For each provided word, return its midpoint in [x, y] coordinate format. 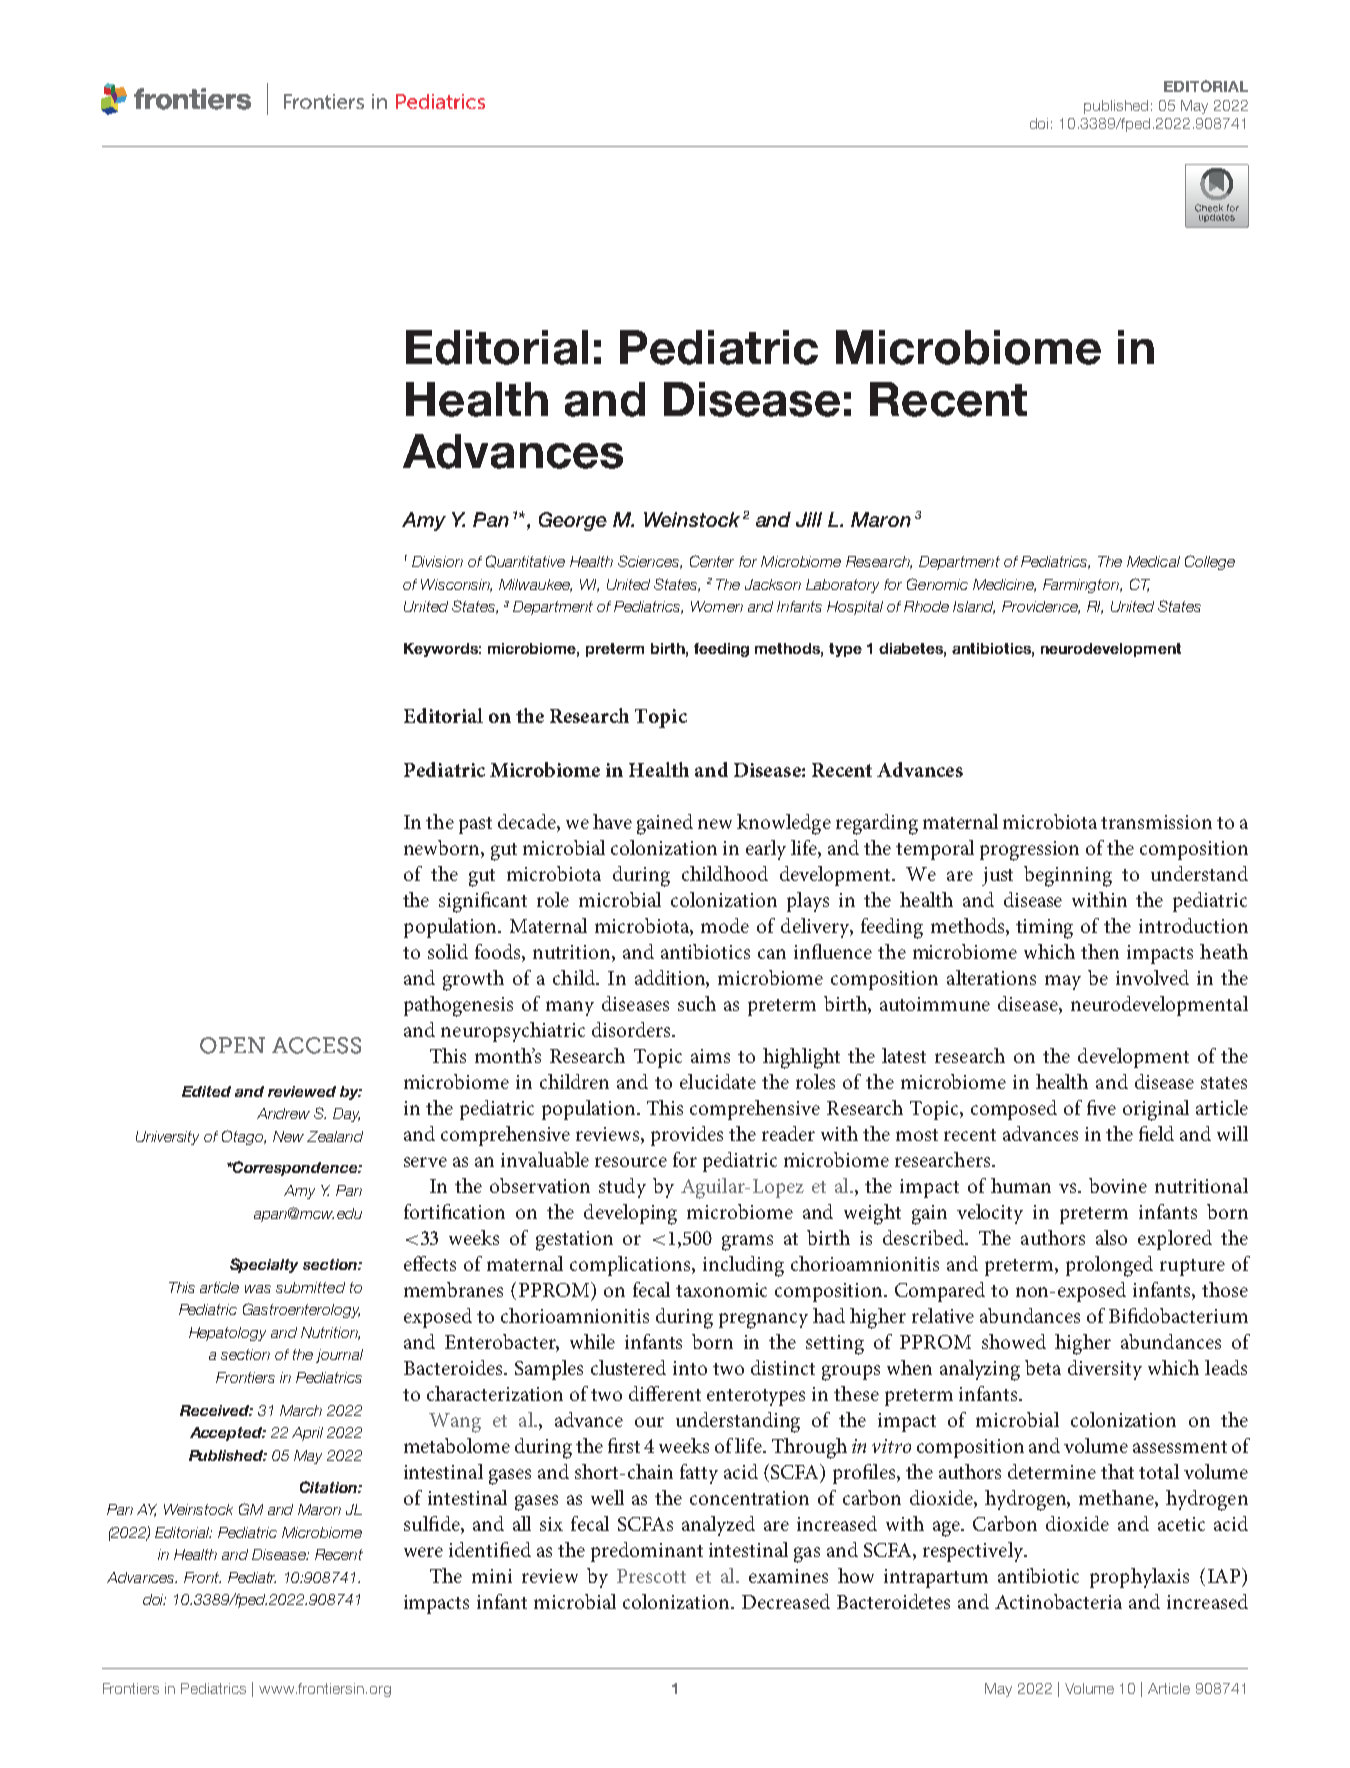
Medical [1153, 561]
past [475, 825]
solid [448, 951]
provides [687, 1136]
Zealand [335, 1136]
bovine [1118, 1185]
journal [339, 1356]
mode [725, 925]
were [423, 1552]
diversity [1105, 1370]
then [1100, 951]
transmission [1156, 822]
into [690, 1368]
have [612, 821]
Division [437, 561]
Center [712, 561]
